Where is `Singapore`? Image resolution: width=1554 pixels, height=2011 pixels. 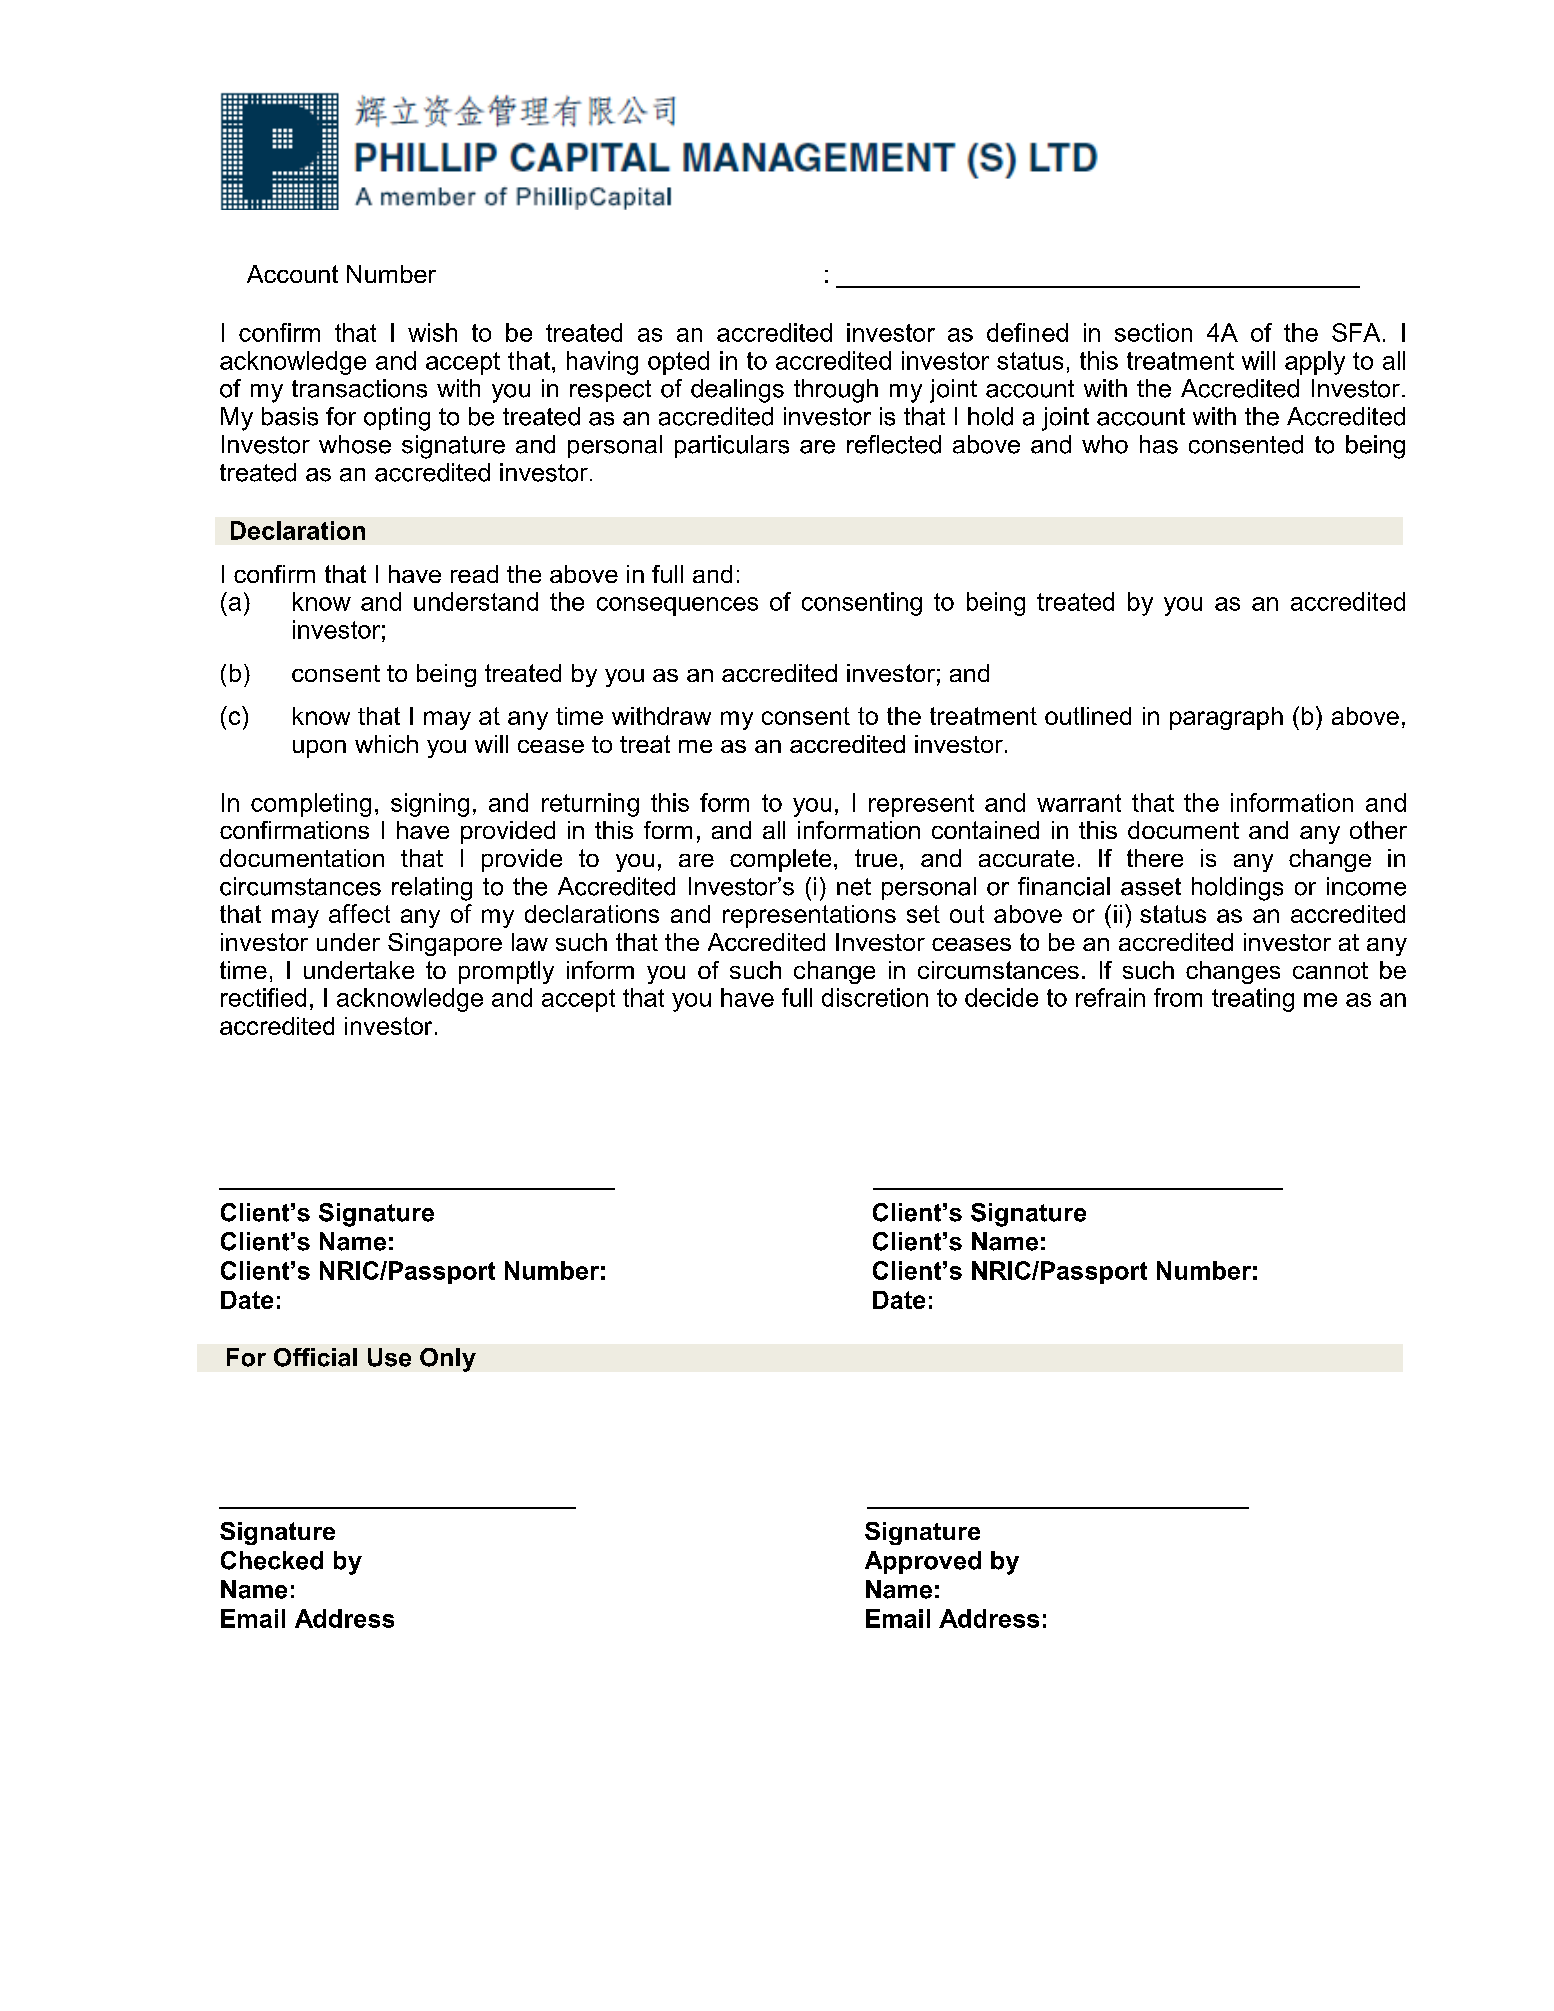 Singapore is located at coordinates (445, 944).
